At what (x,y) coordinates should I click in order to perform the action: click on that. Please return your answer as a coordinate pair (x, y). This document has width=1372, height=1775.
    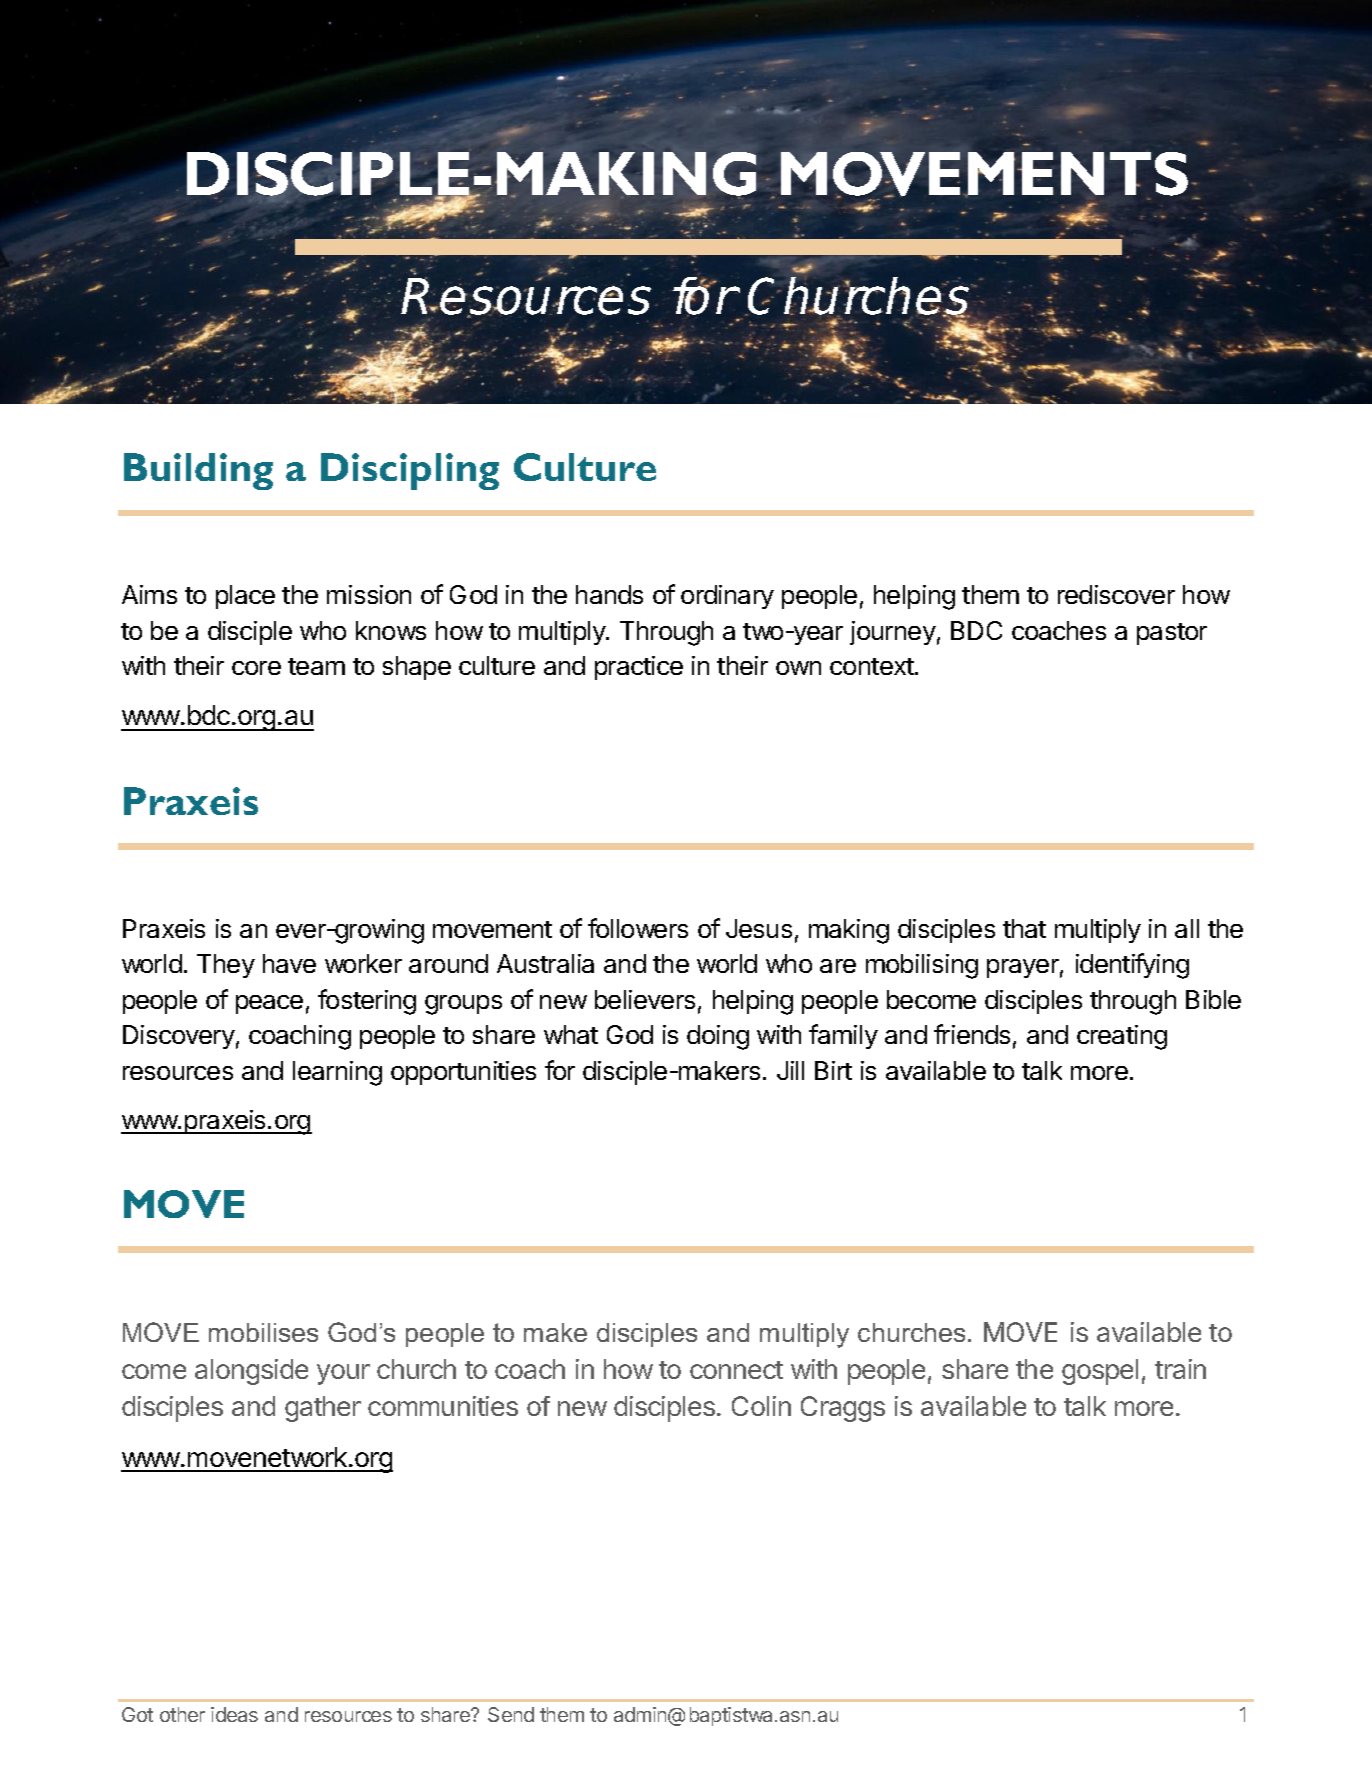
    Looking at the image, I should click on (1024, 928).
